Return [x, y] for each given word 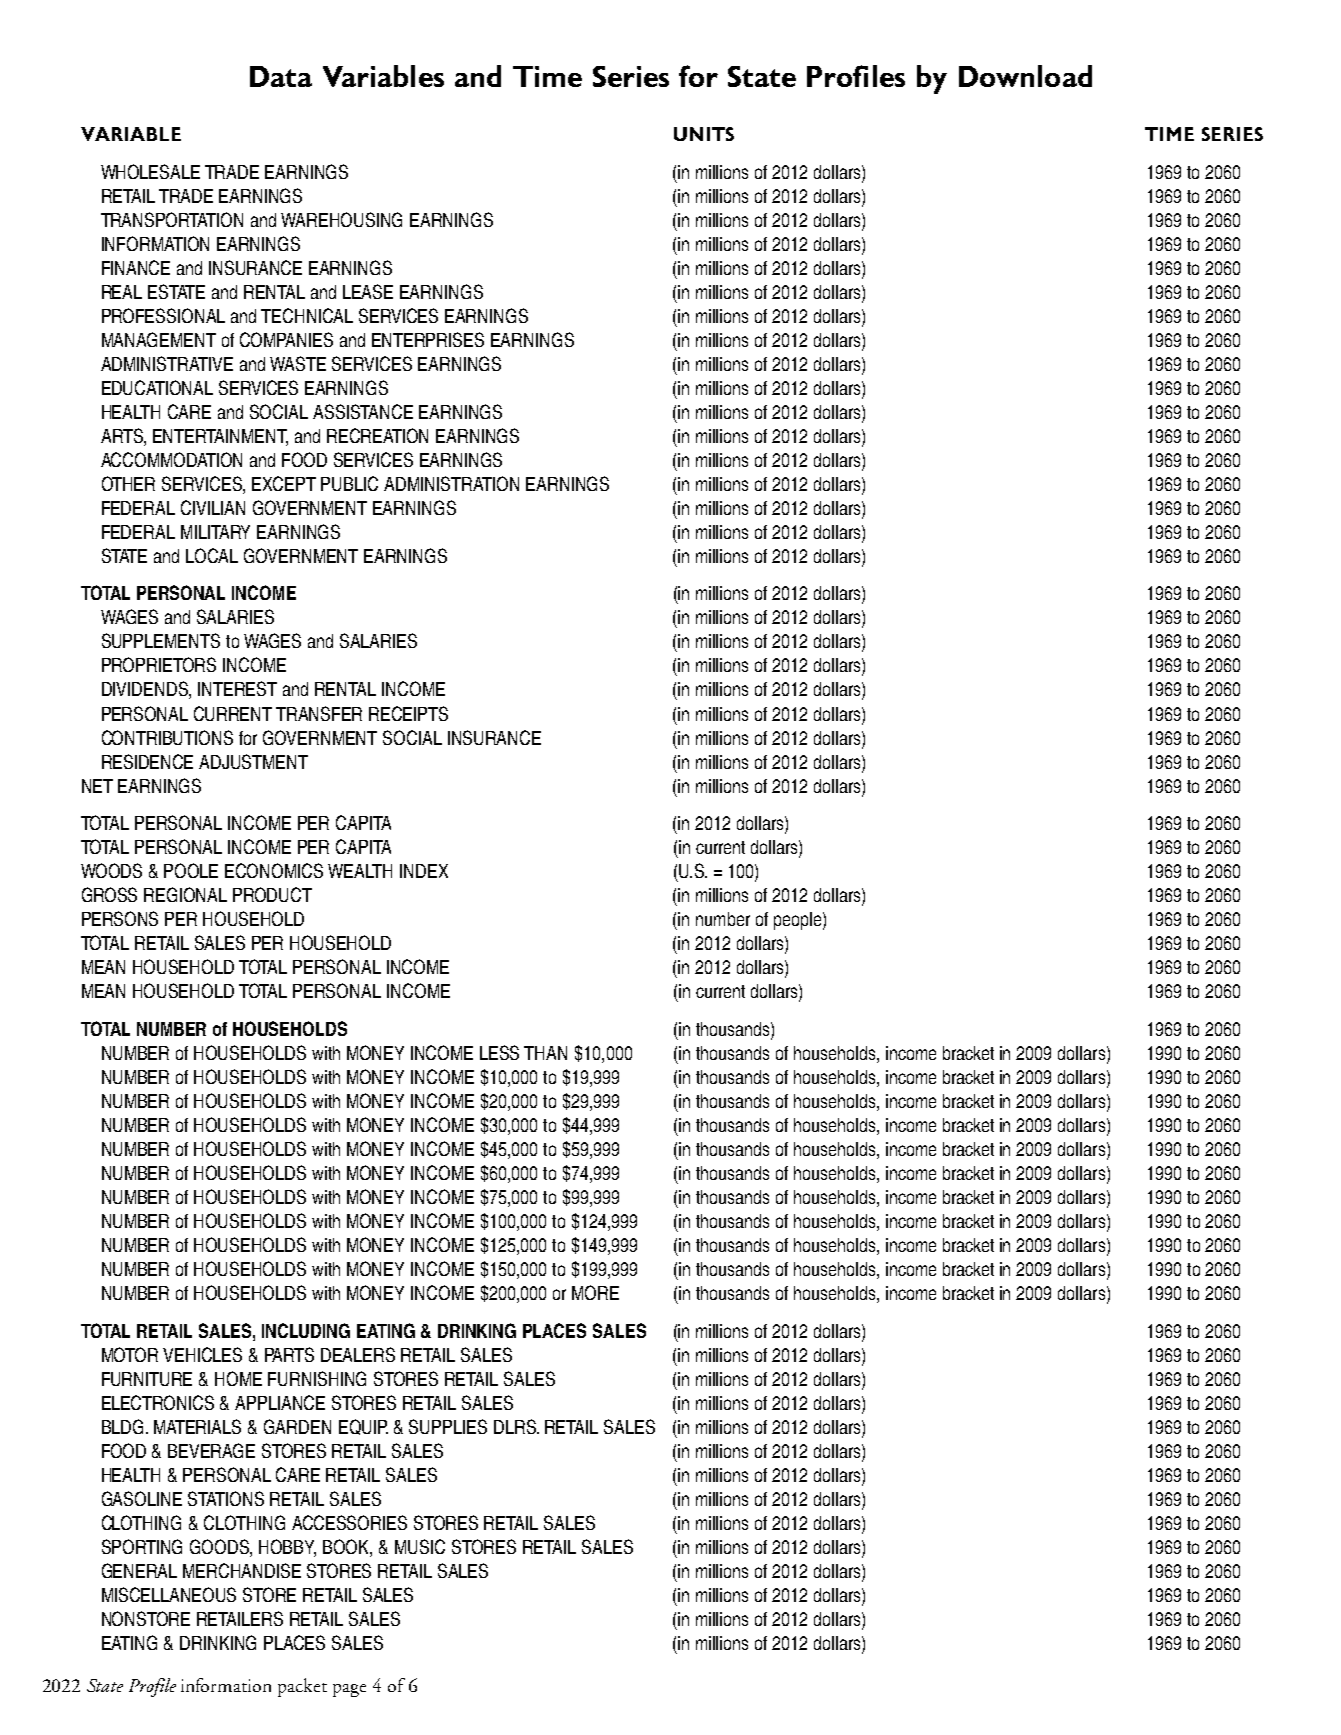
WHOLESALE [150, 171]
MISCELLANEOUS [169, 1594]
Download [1025, 76]
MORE [595, 1292]
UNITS [704, 134]
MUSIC [420, 1546]
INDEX [424, 871]
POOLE [191, 870]
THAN [545, 1053]
